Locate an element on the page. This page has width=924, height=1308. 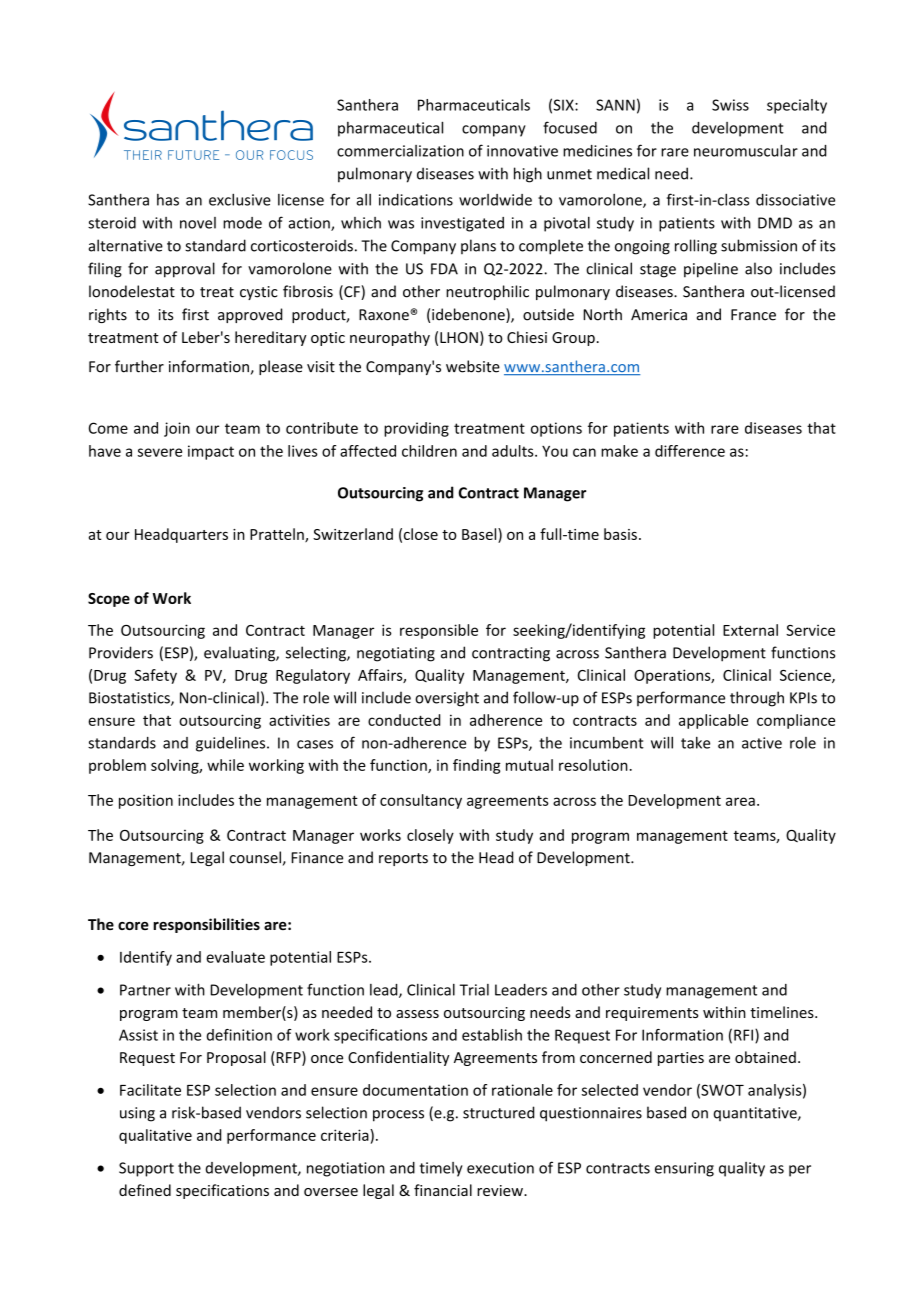
Support is located at coordinates (146, 1169).
